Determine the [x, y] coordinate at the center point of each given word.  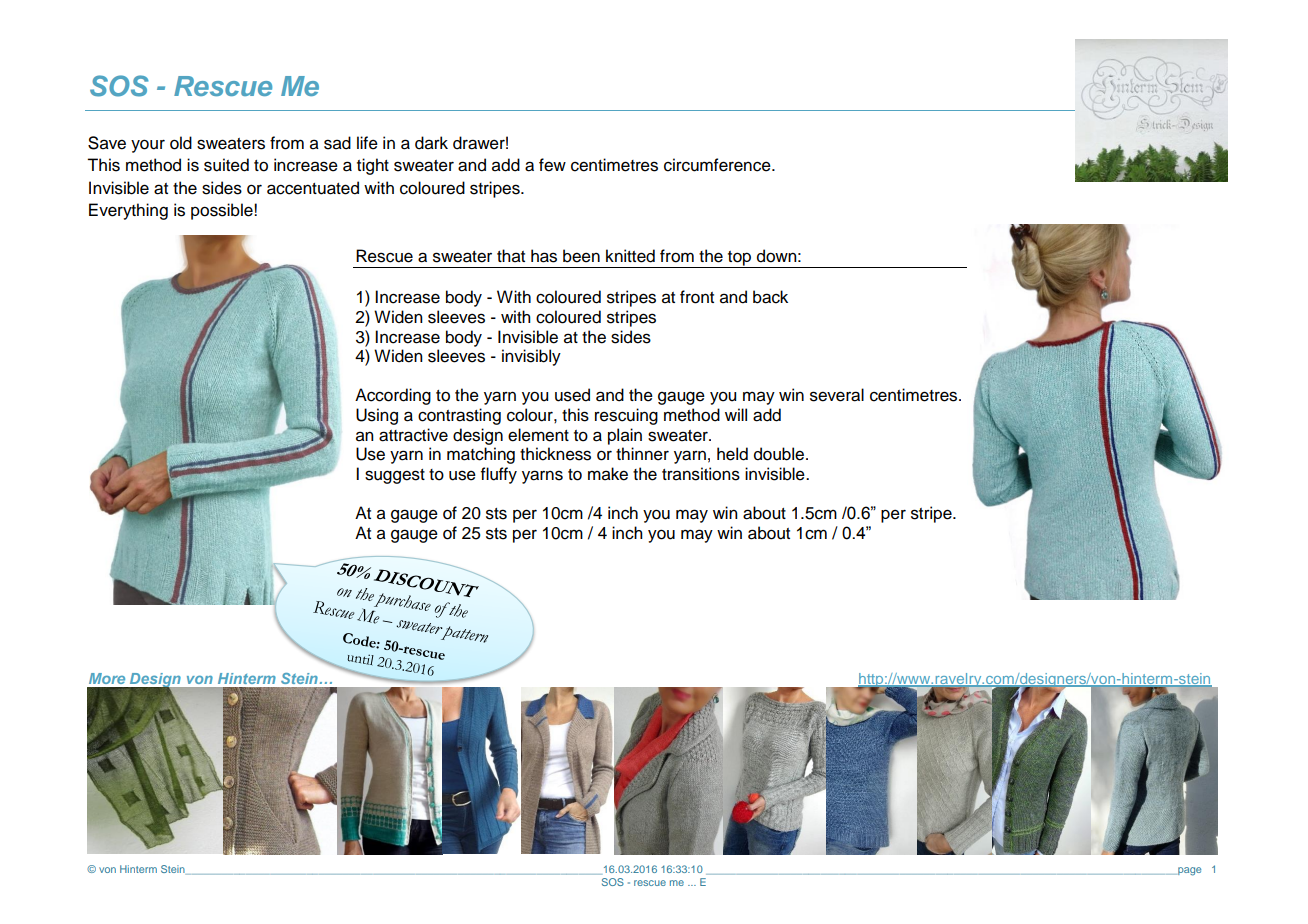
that [511, 256]
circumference [718, 165]
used [572, 395]
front [697, 297]
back [770, 297]
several [837, 395]
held [732, 454]
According [393, 396]
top [740, 259]
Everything [128, 211]
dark [431, 143]
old [181, 143]
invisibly [531, 357]
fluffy [499, 475]
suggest [395, 476]
